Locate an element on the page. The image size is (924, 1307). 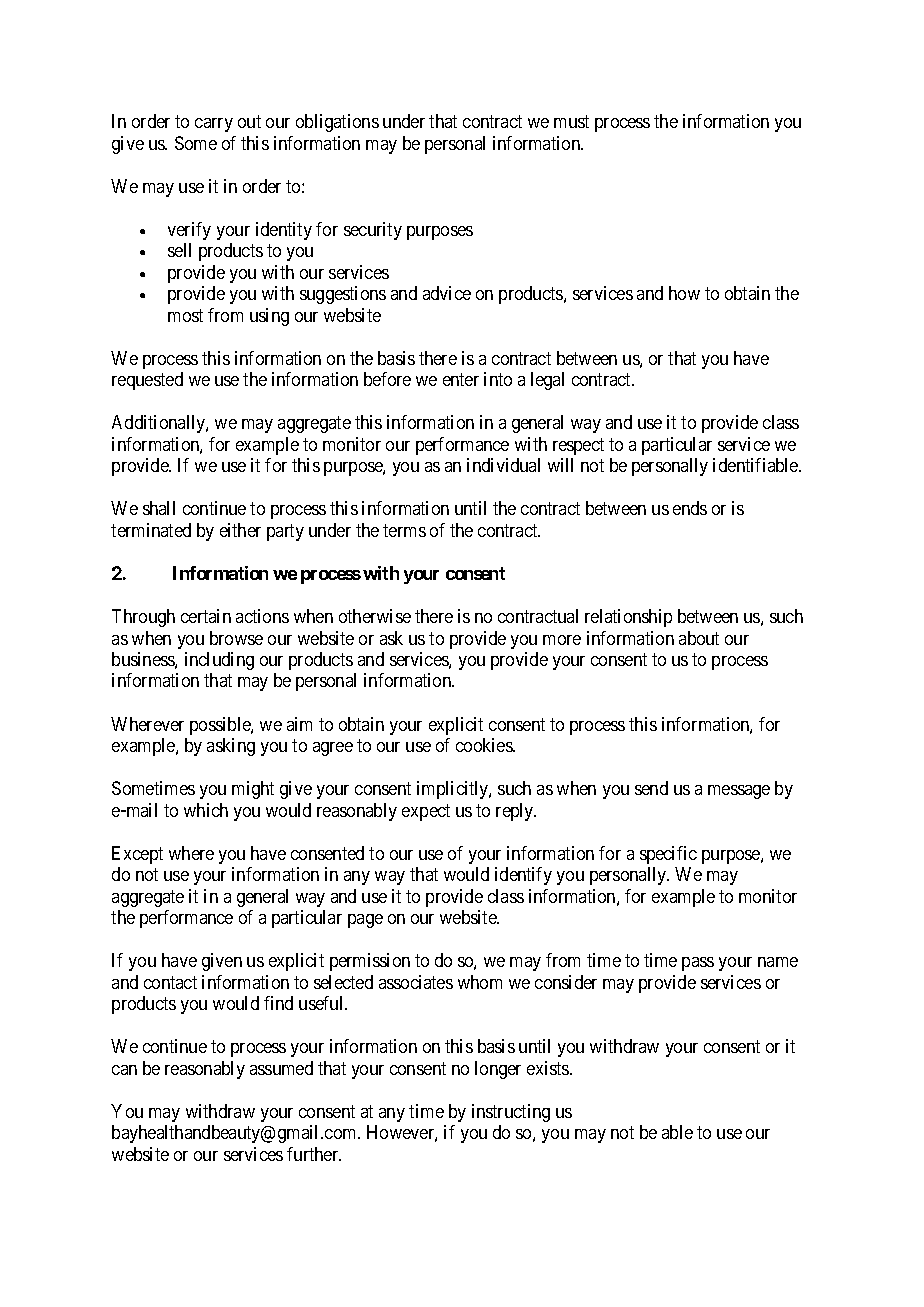
obligations is located at coordinates (337, 123).
